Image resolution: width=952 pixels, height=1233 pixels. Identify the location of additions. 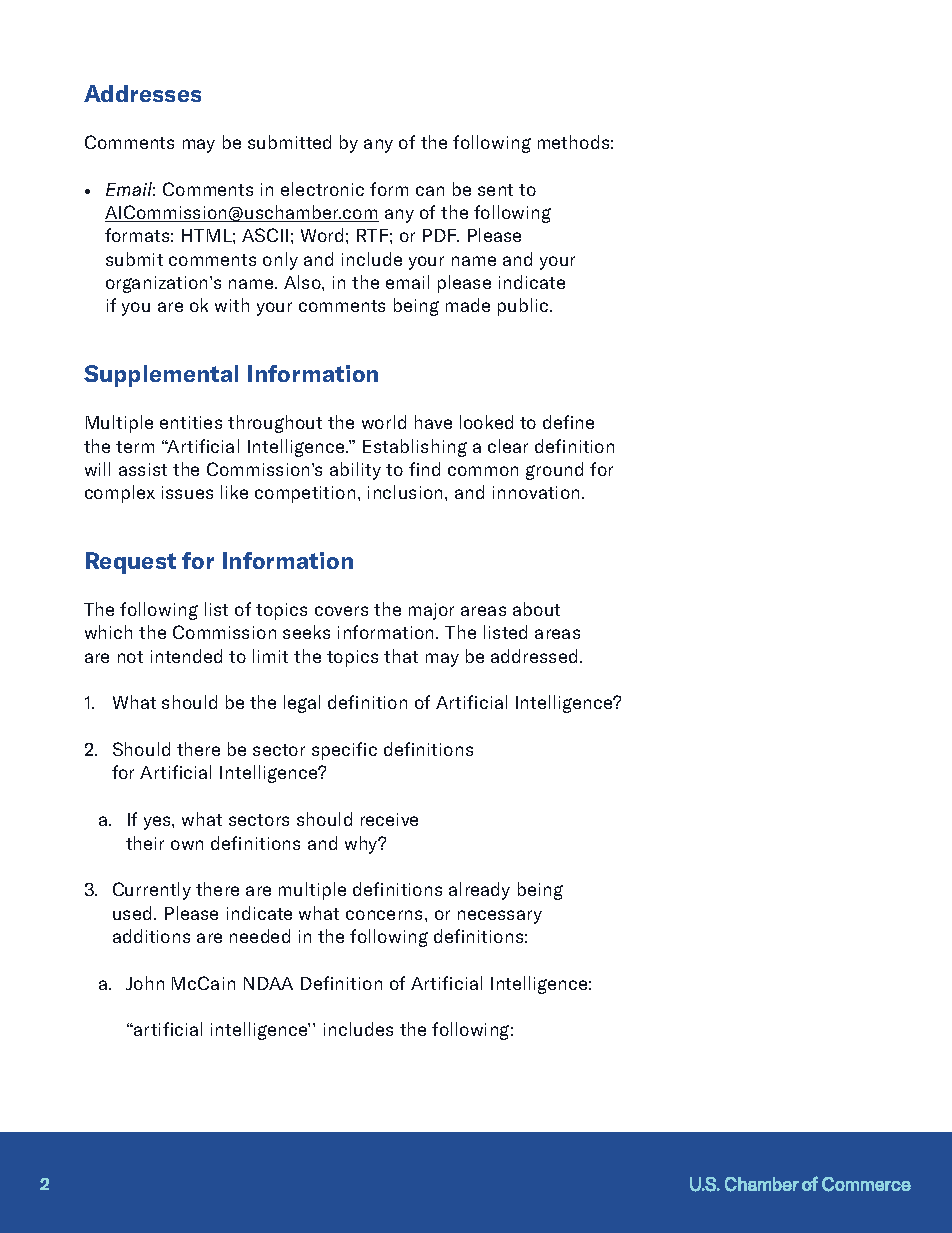
(151, 936).
